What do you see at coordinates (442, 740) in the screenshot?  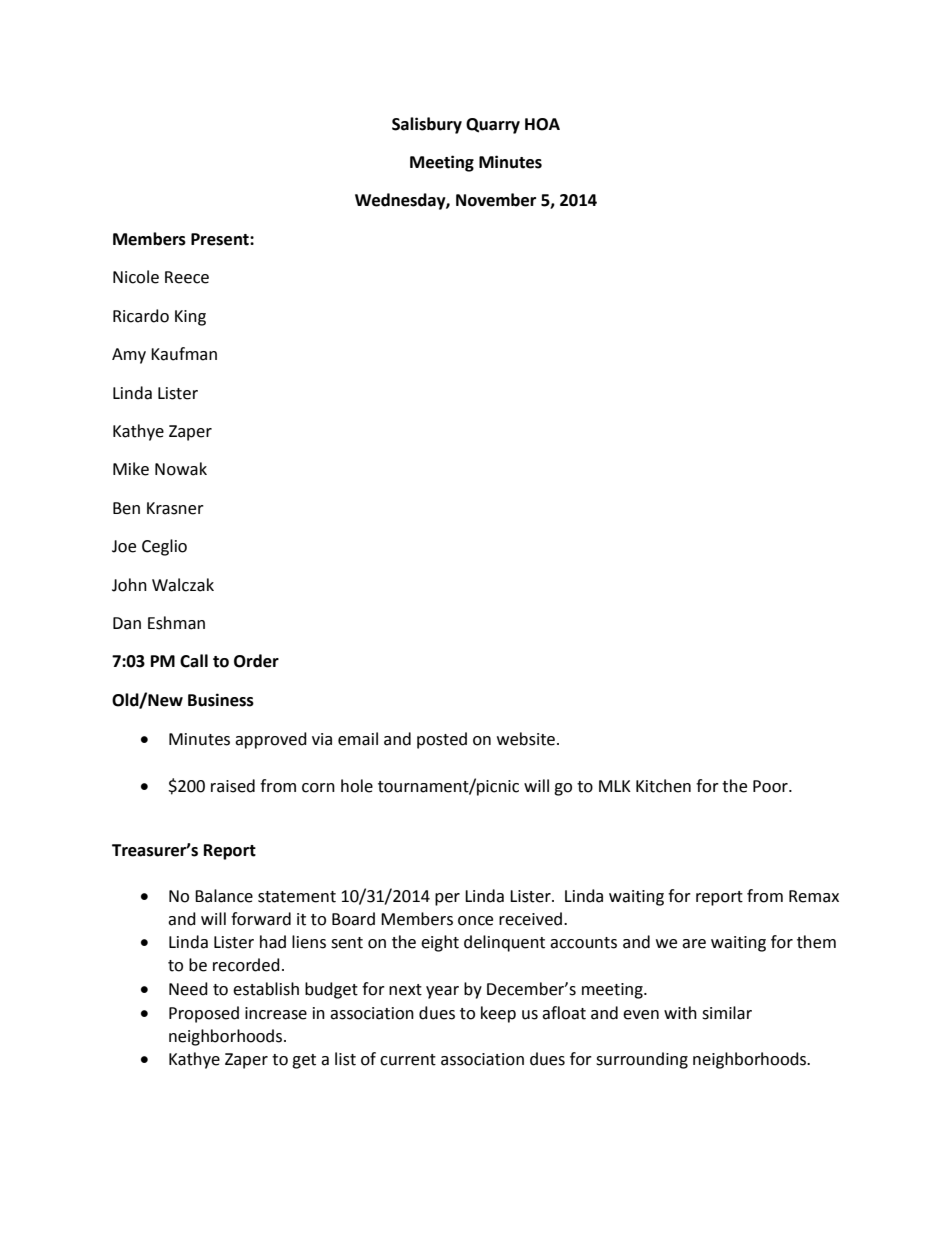 I see `posted` at bounding box center [442, 740].
